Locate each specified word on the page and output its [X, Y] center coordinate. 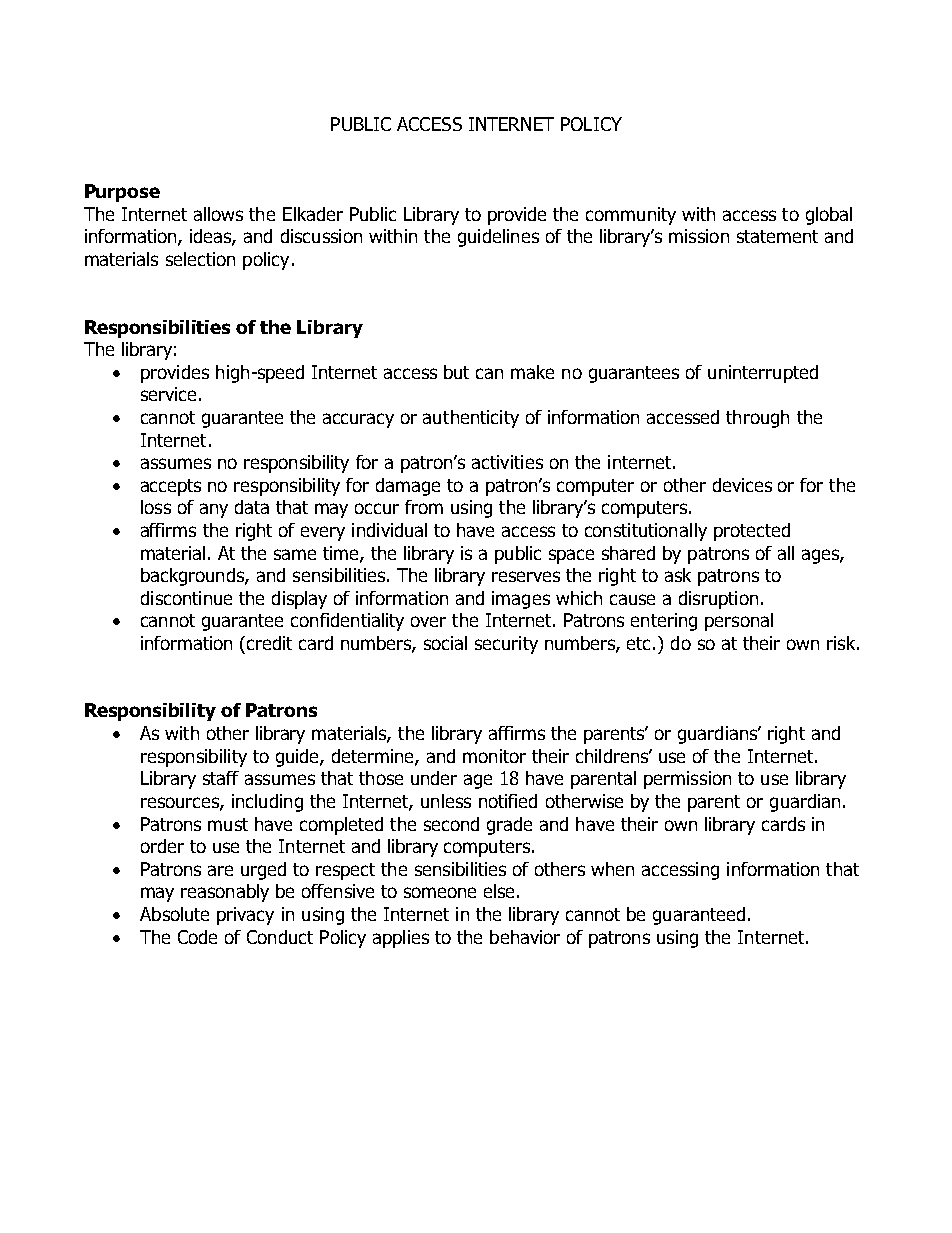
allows [218, 214]
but [456, 372]
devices [742, 485]
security [506, 645]
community [631, 216]
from [424, 507]
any [214, 510]
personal [739, 622]
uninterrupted [763, 374]
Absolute [174, 914]
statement [777, 236]
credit [269, 643]
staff [221, 778]
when [612, 869]
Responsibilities [157, 329]
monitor [494, 756]
